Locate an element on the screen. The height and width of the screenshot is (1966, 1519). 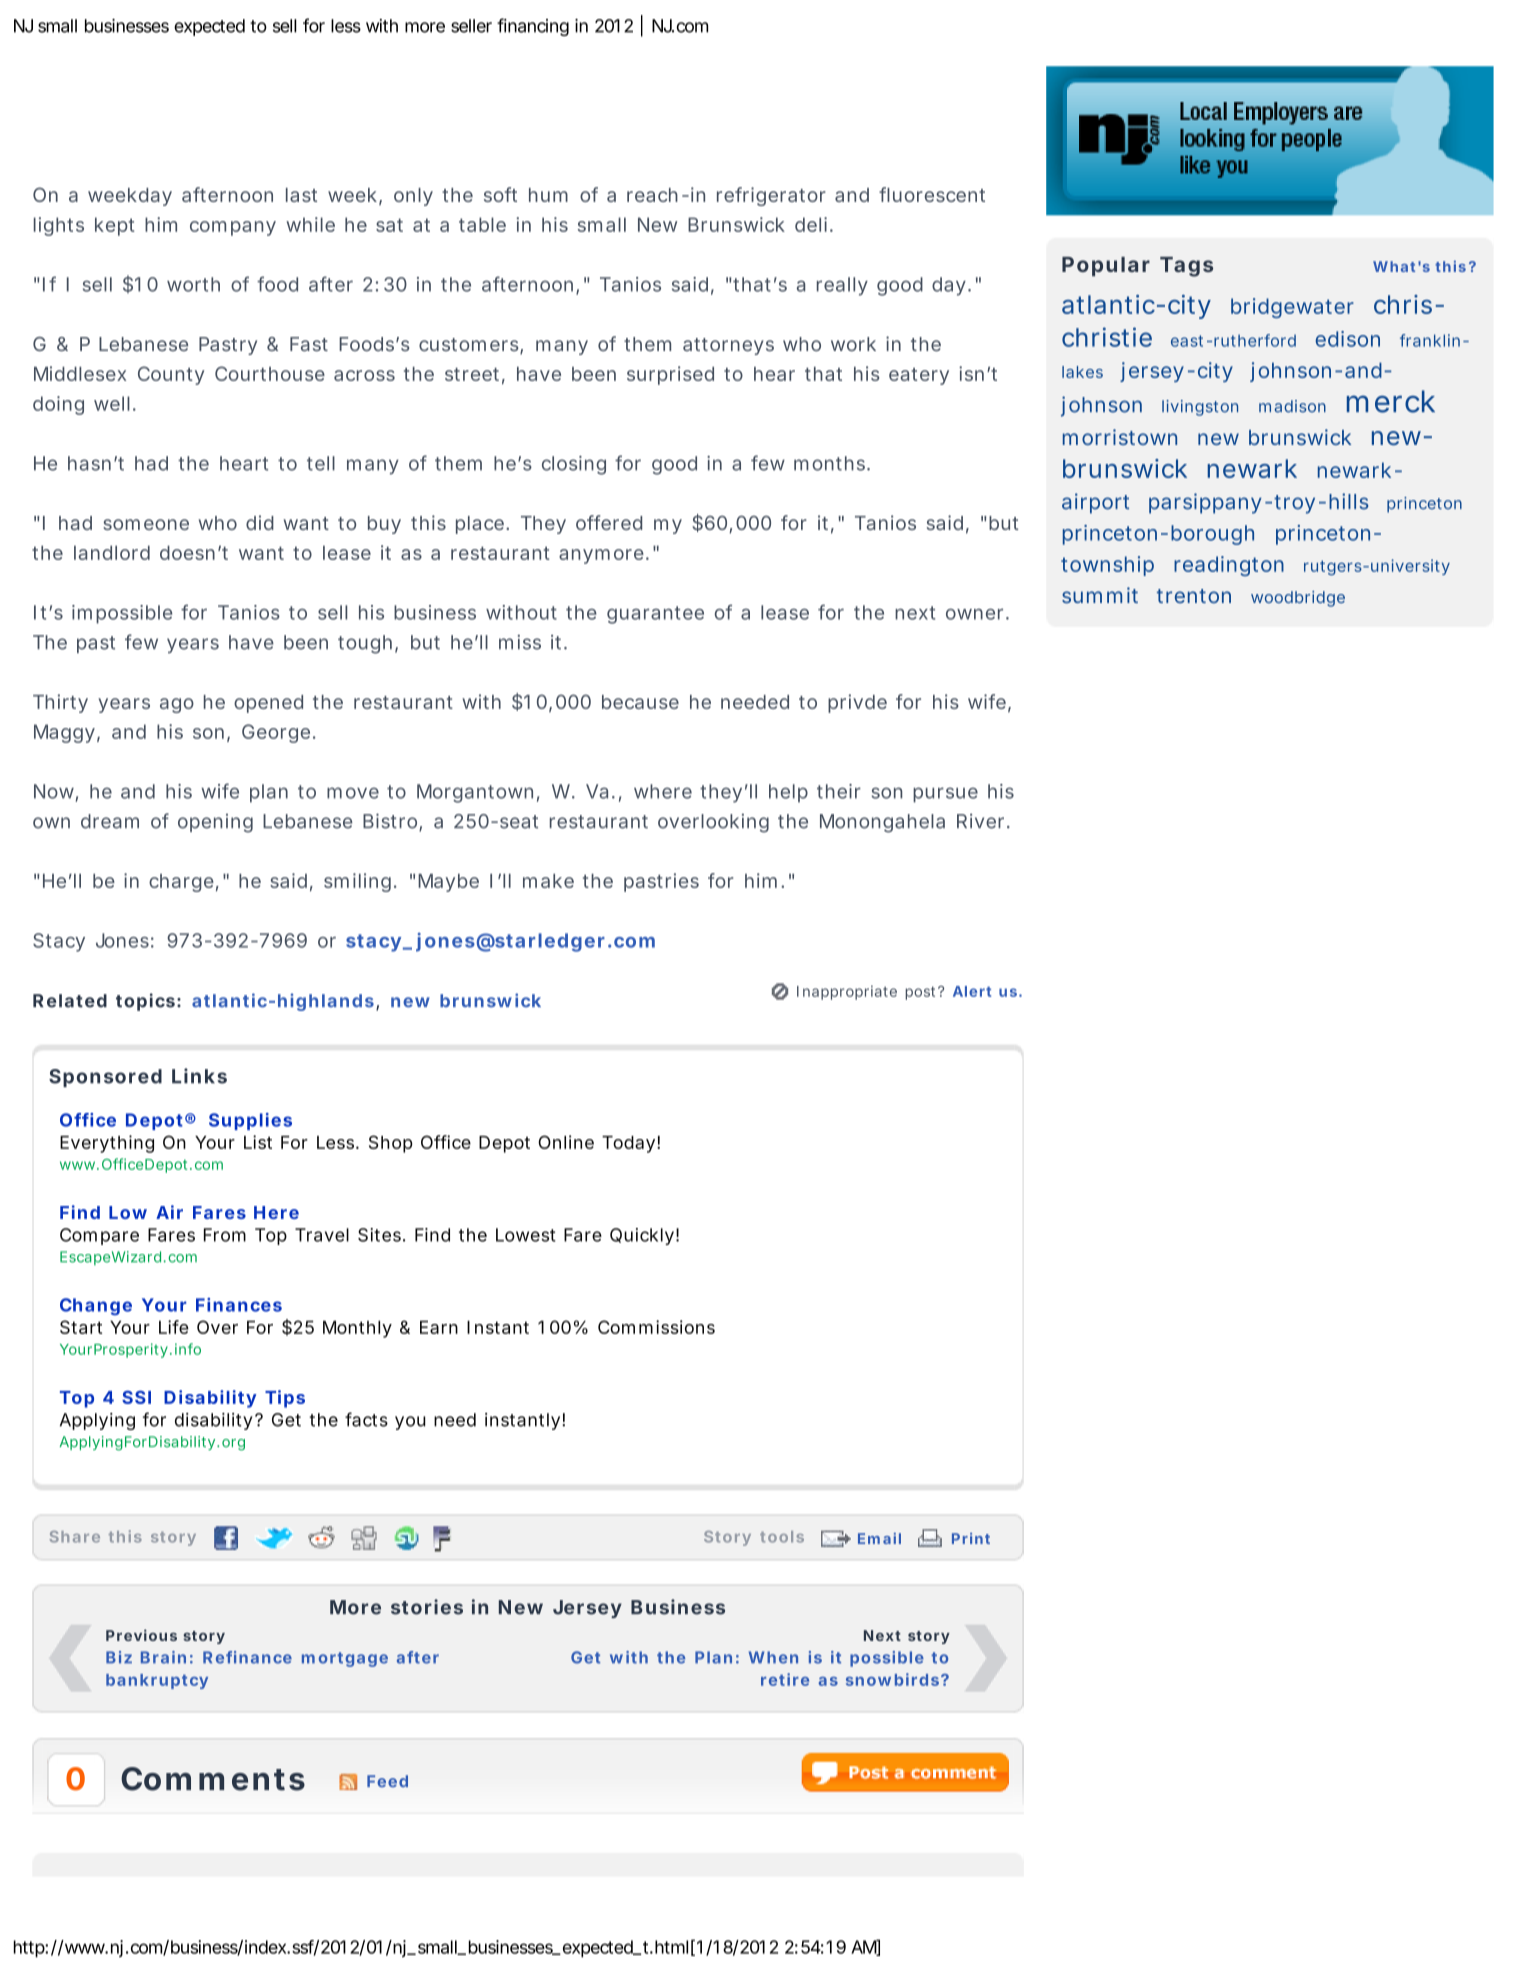
last is located at coordinates (301, 195).
